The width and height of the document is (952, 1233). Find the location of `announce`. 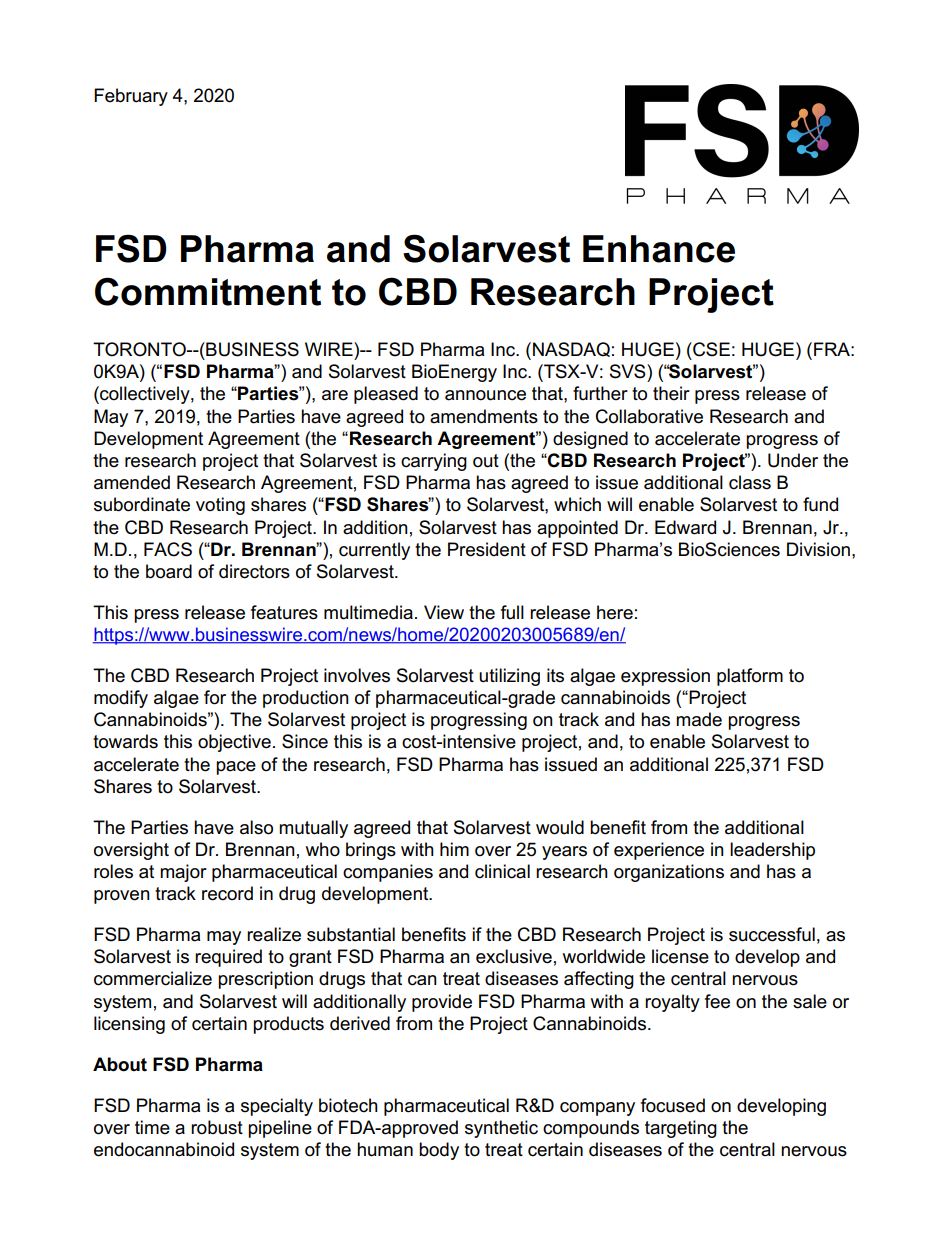

announce is located at coordinates (485, 395).
